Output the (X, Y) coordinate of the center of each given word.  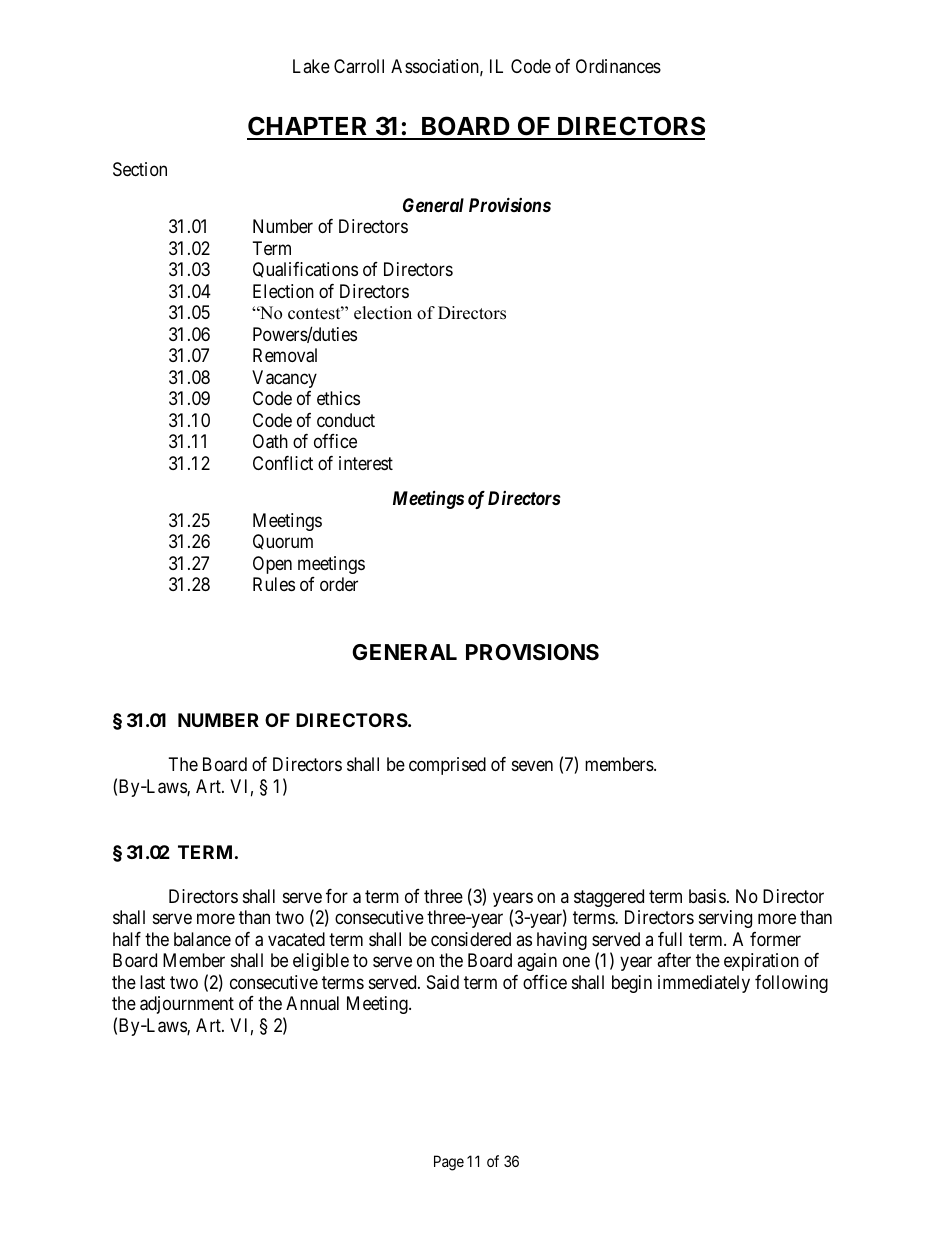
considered (471, 939)
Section (140, 169)
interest (366, 463)
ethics (338, 398)
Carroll (359, 66)
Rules (274, 584)
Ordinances (618, 66)
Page (449, 1163)
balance (202, 939)
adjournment (187, 1005)
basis (707, 896)
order (339, 584)
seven (532, 766)
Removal (285, 355)
